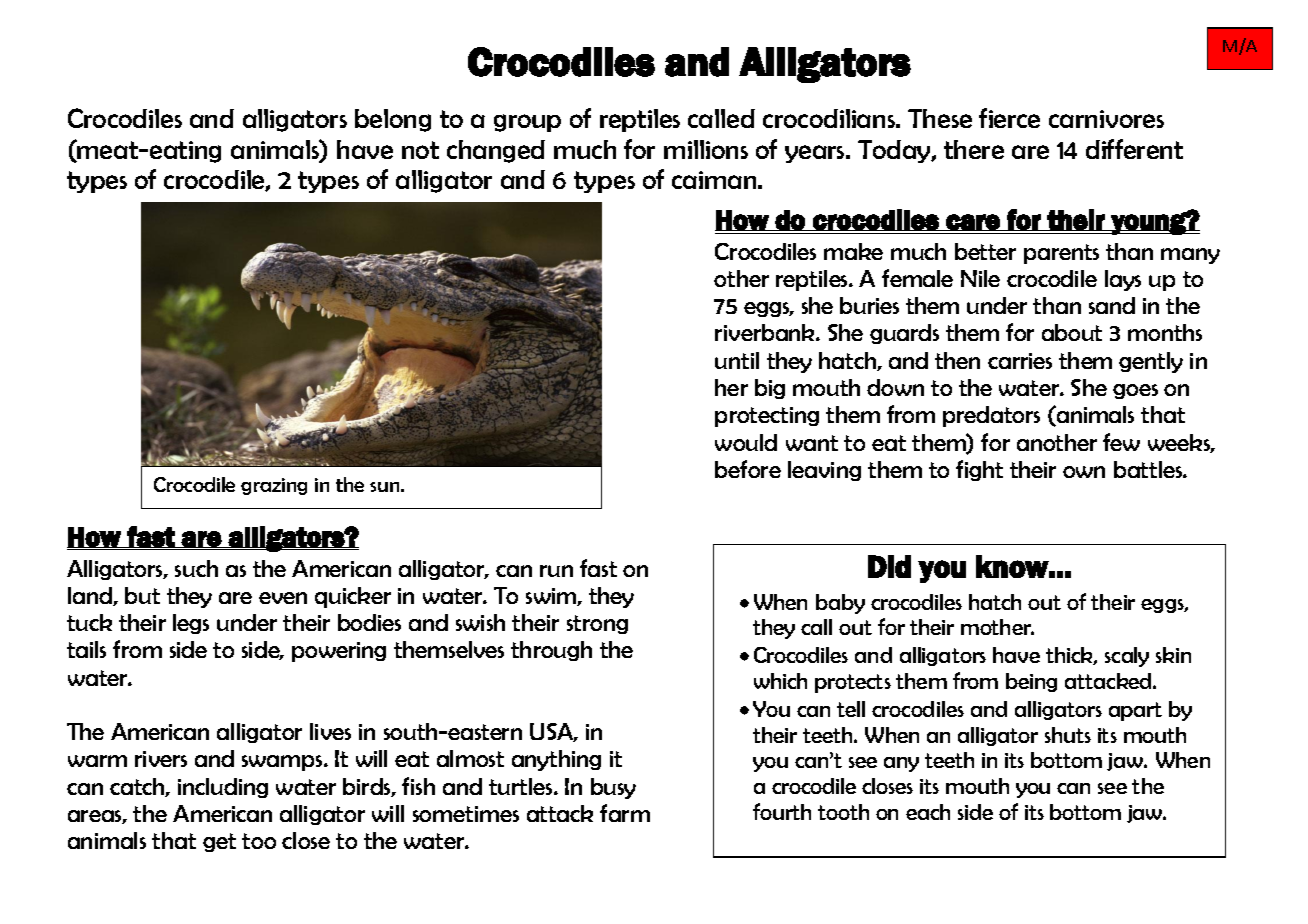 Image resolution: width=1308 pixels, height=924 pixels. What do you see at coordinates (748, 469) in the document?
I see `before` at bounding box center [748, 469].
